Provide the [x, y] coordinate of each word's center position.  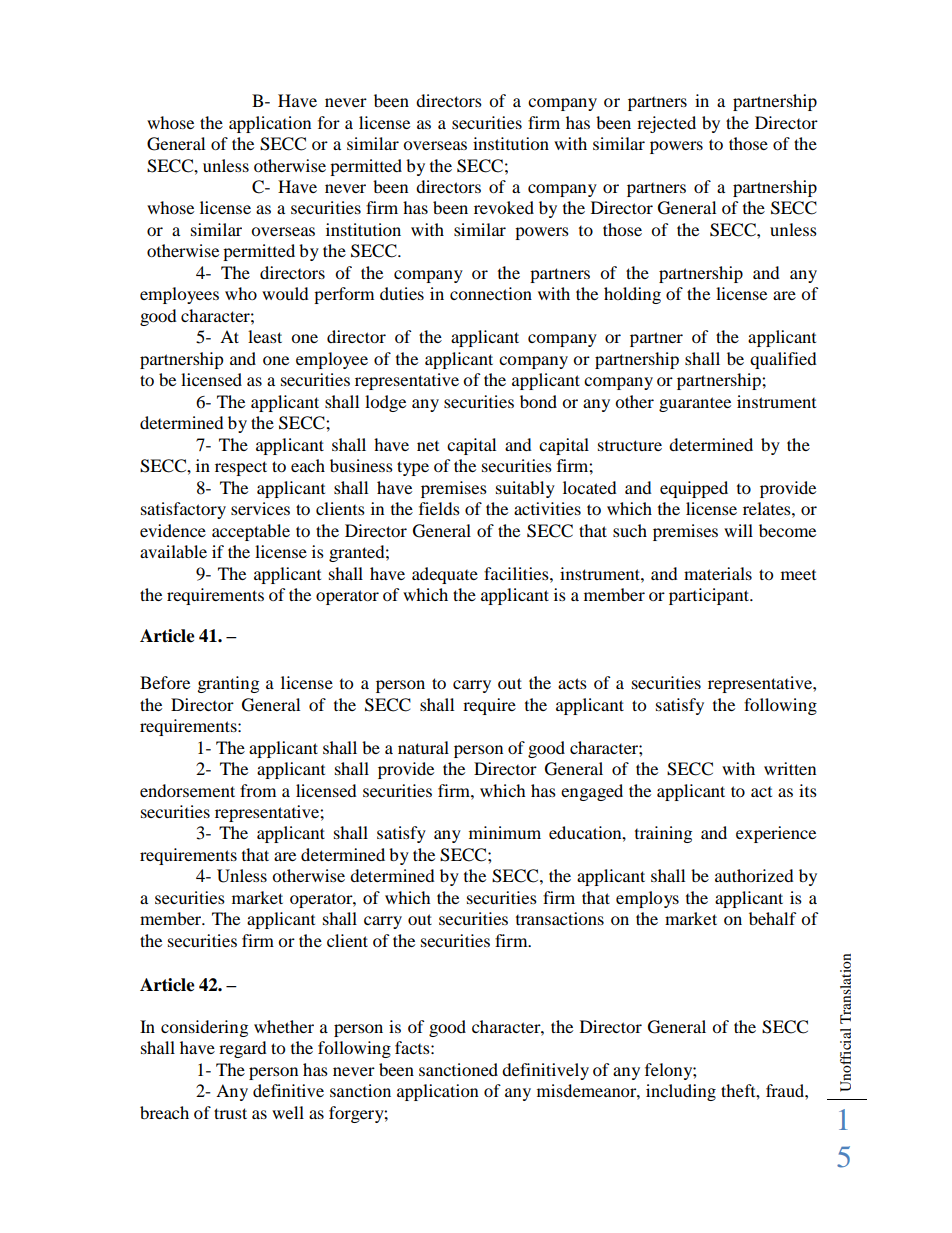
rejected [666, 124]
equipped [694, 489]
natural [423, 747]
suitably [525, 489]
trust [230, 1113]
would [285, 293]
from [258, 790]
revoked [504, 207]
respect [241, 468]
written [790, 768]
